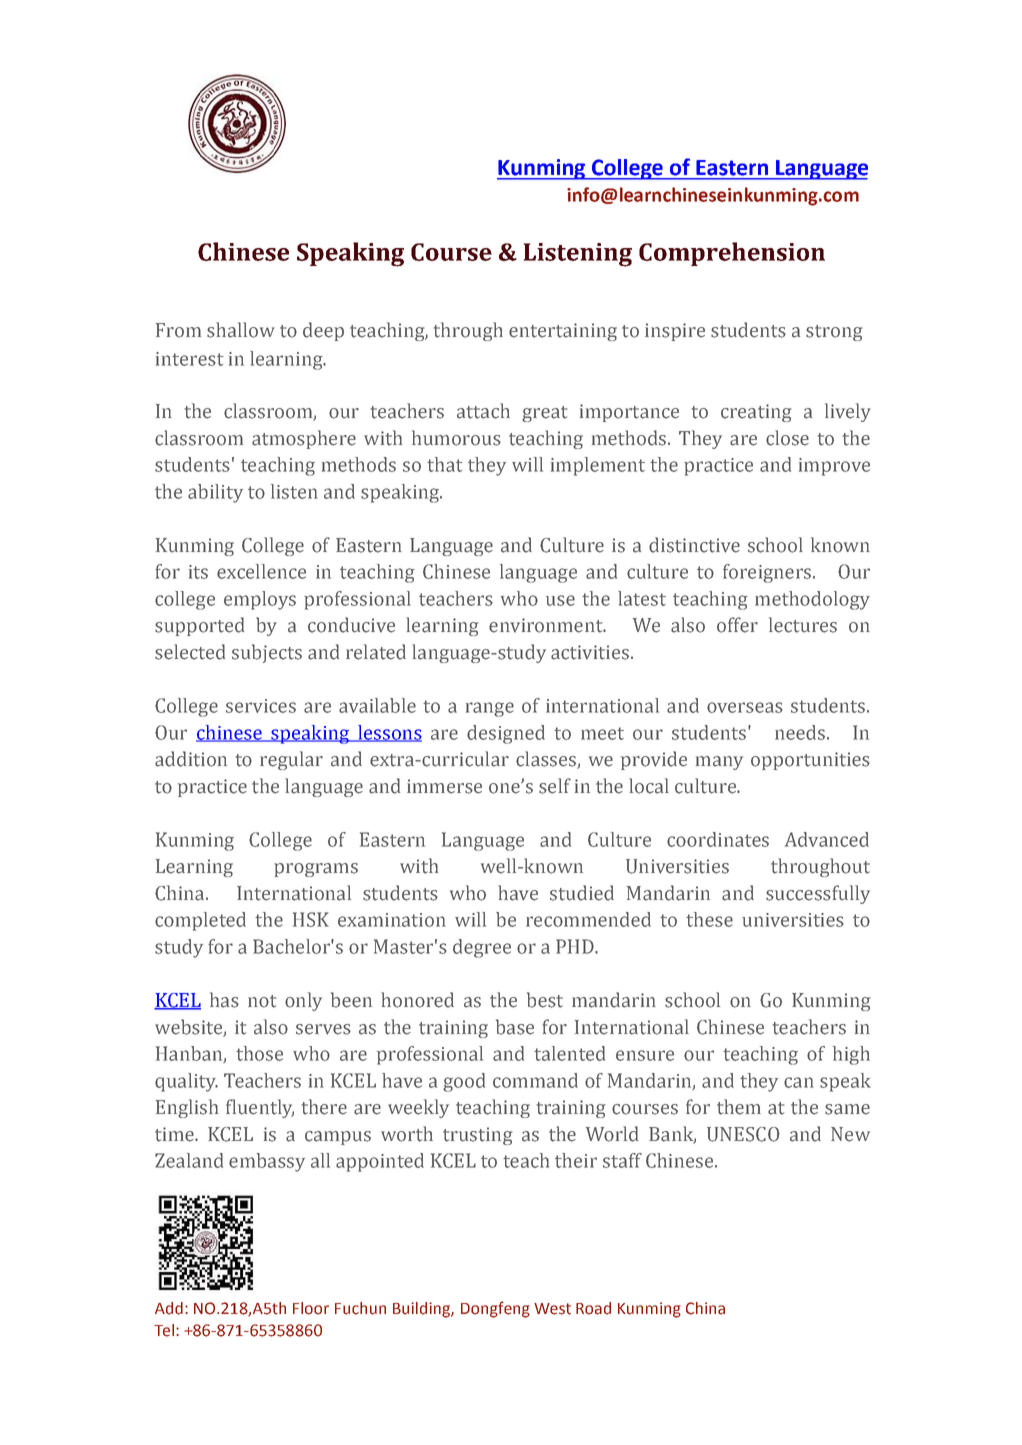 The image size is (1022, 1445). Describe the element at coordinates (732, 254) in the document. I see `Comprehension` at that location.
